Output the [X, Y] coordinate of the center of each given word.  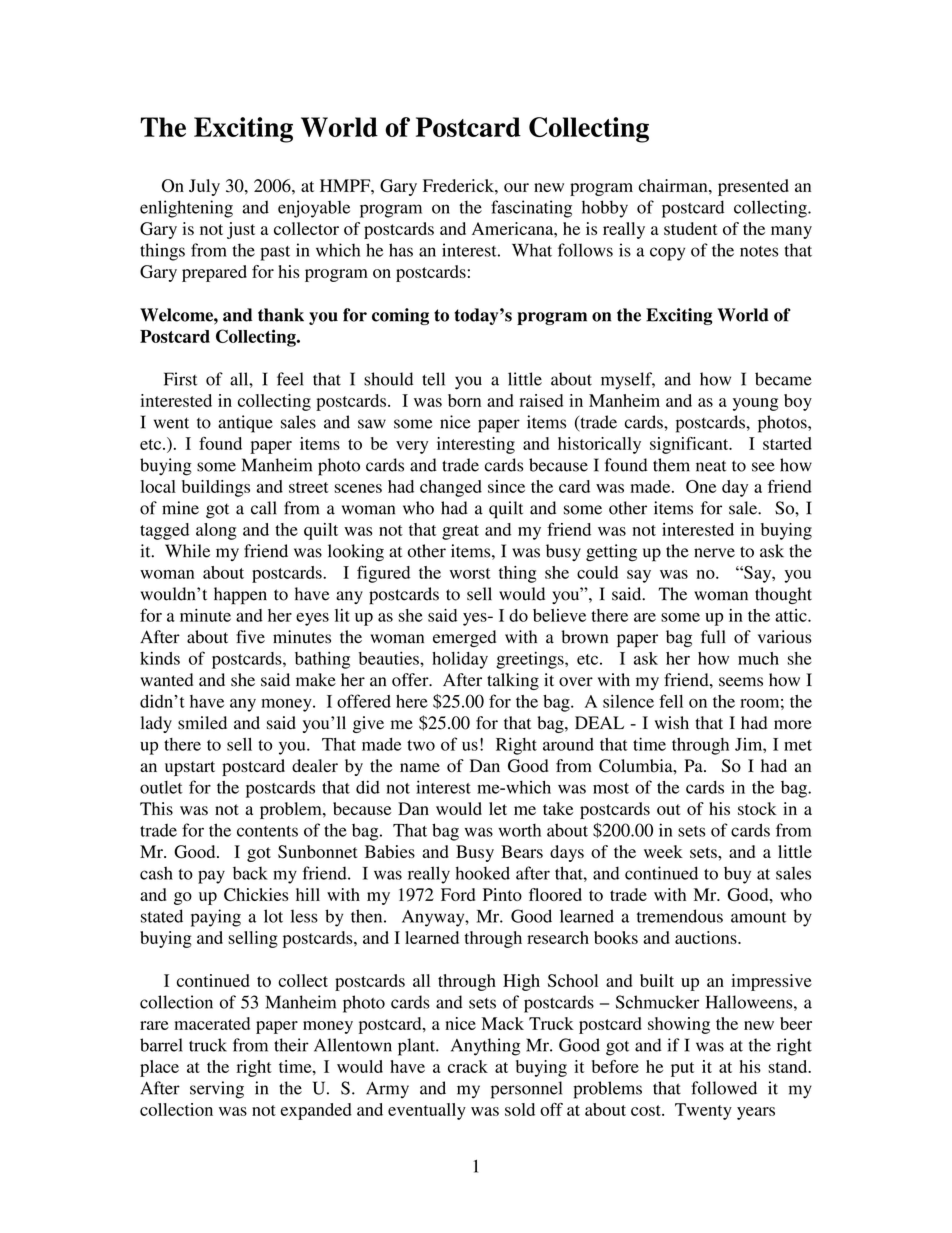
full [713, 637]
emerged [464, 638]
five [250, 637]
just [241, 230]
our [516, 187]
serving [217, 1090]
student [691, 228]
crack [468, 1066]
